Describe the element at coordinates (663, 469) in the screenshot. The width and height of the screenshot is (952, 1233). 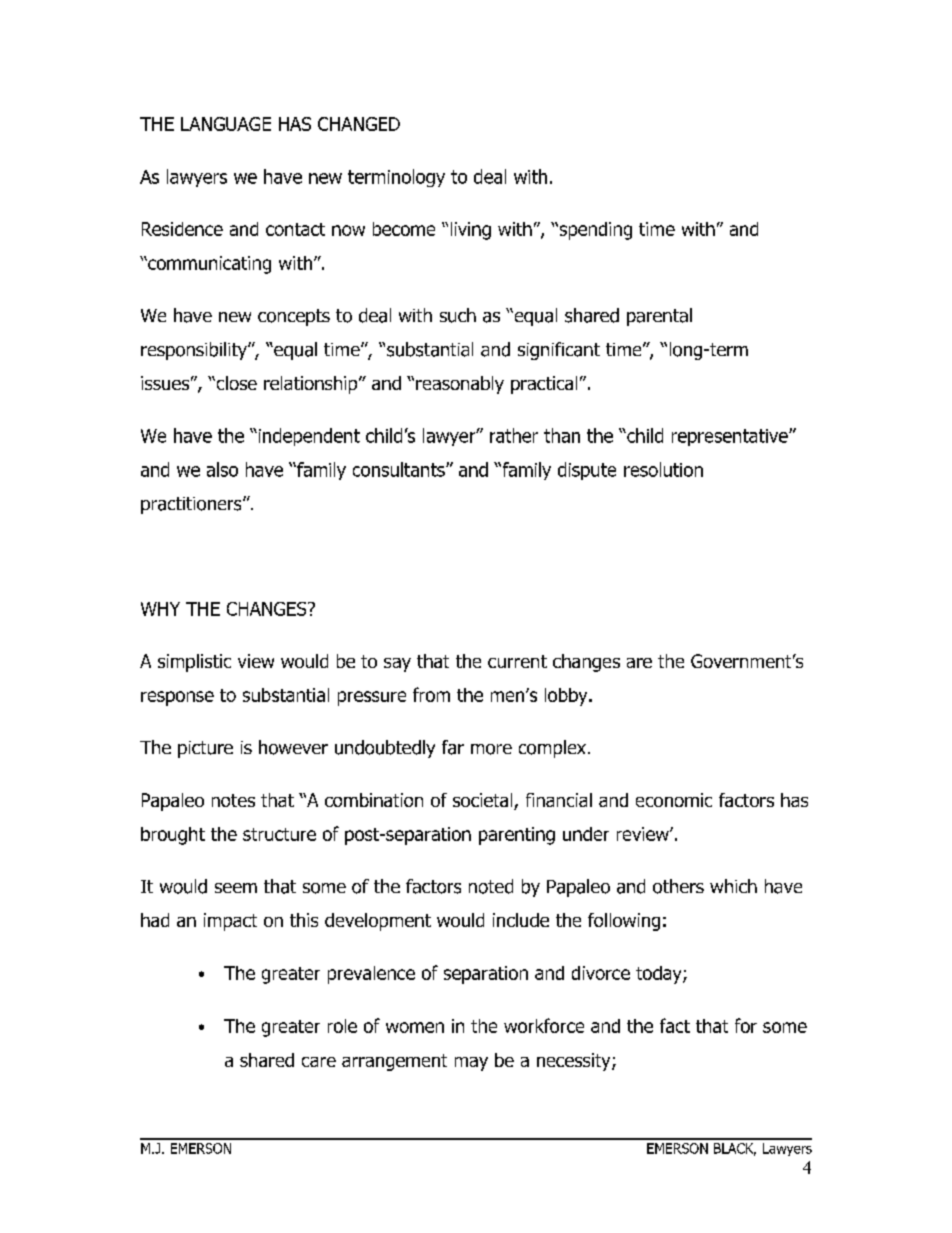
I see `resolution` at that location.
